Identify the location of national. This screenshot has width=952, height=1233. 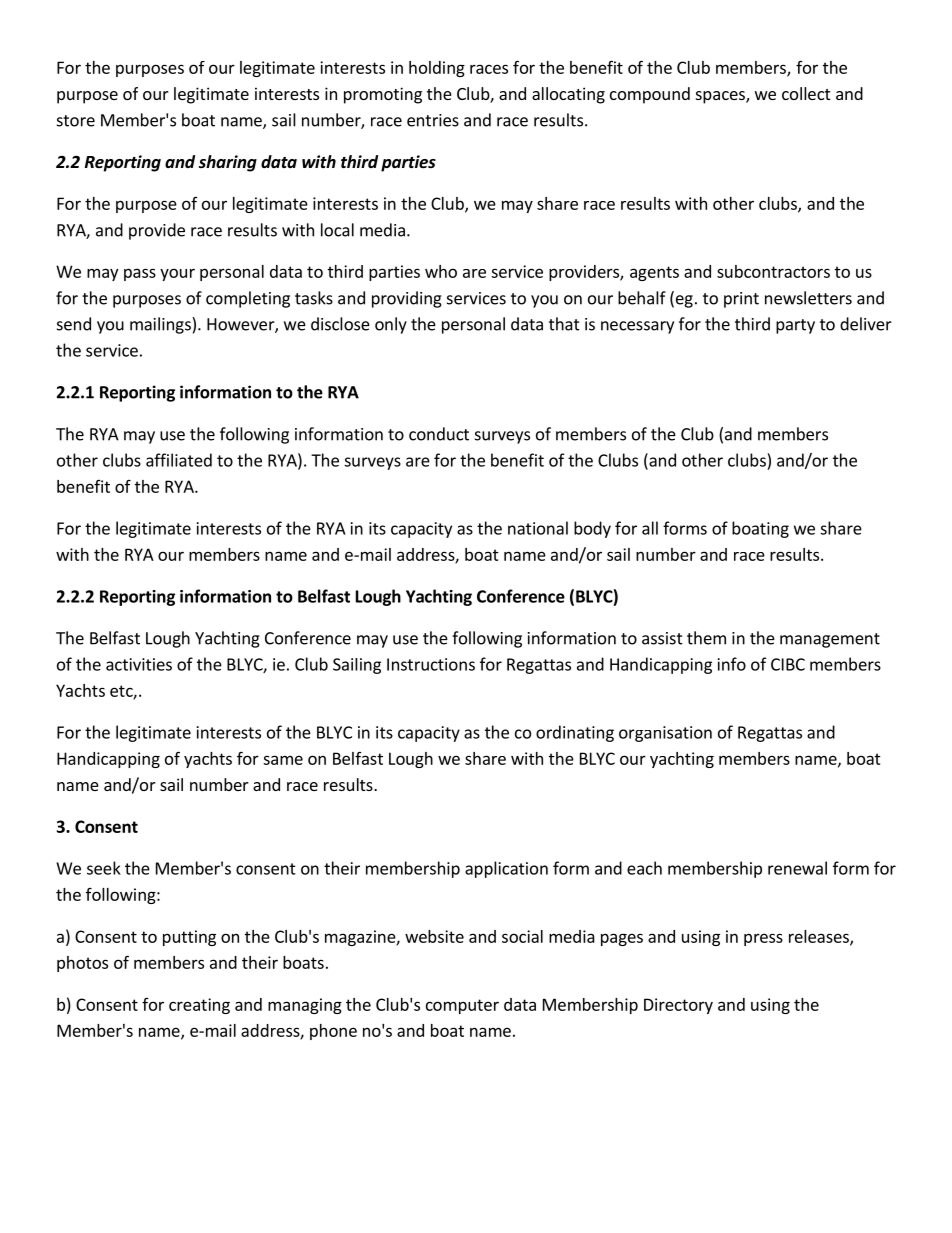
(538, 528).
